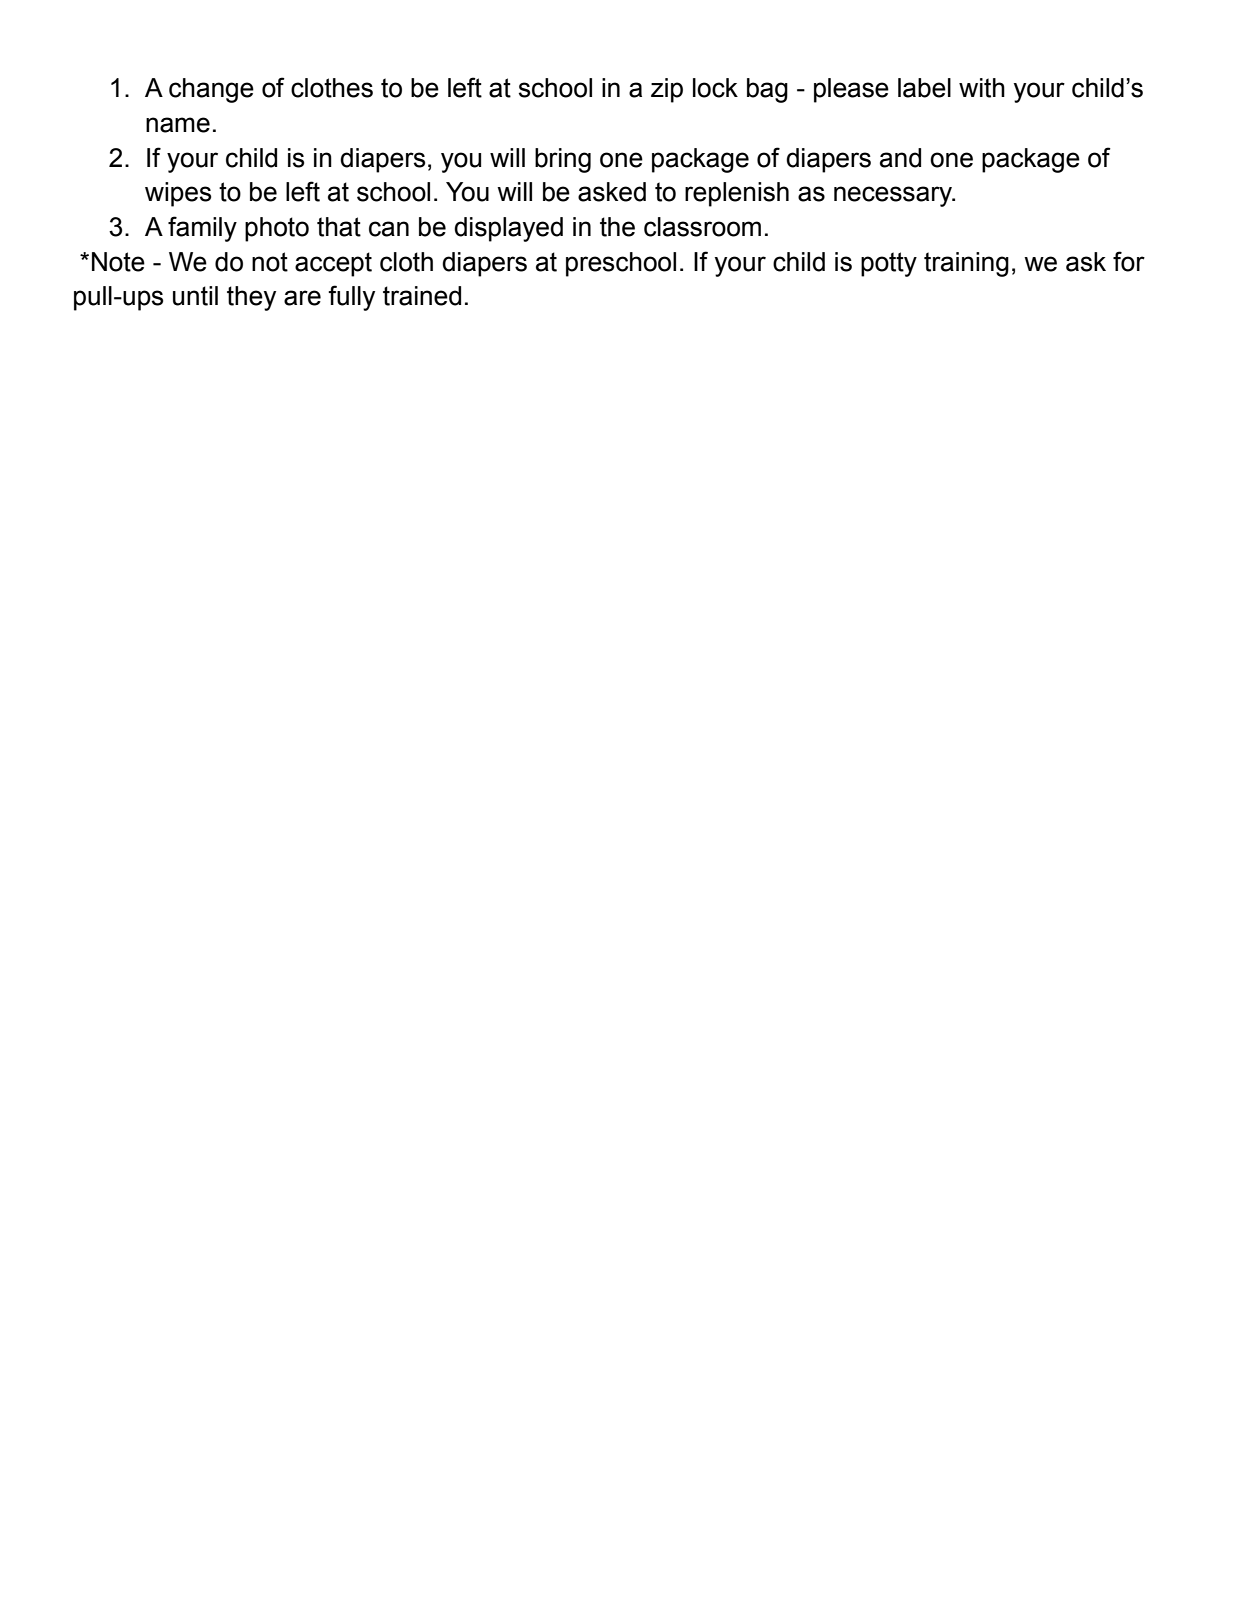  I want to click on change, so click(211, 90).
